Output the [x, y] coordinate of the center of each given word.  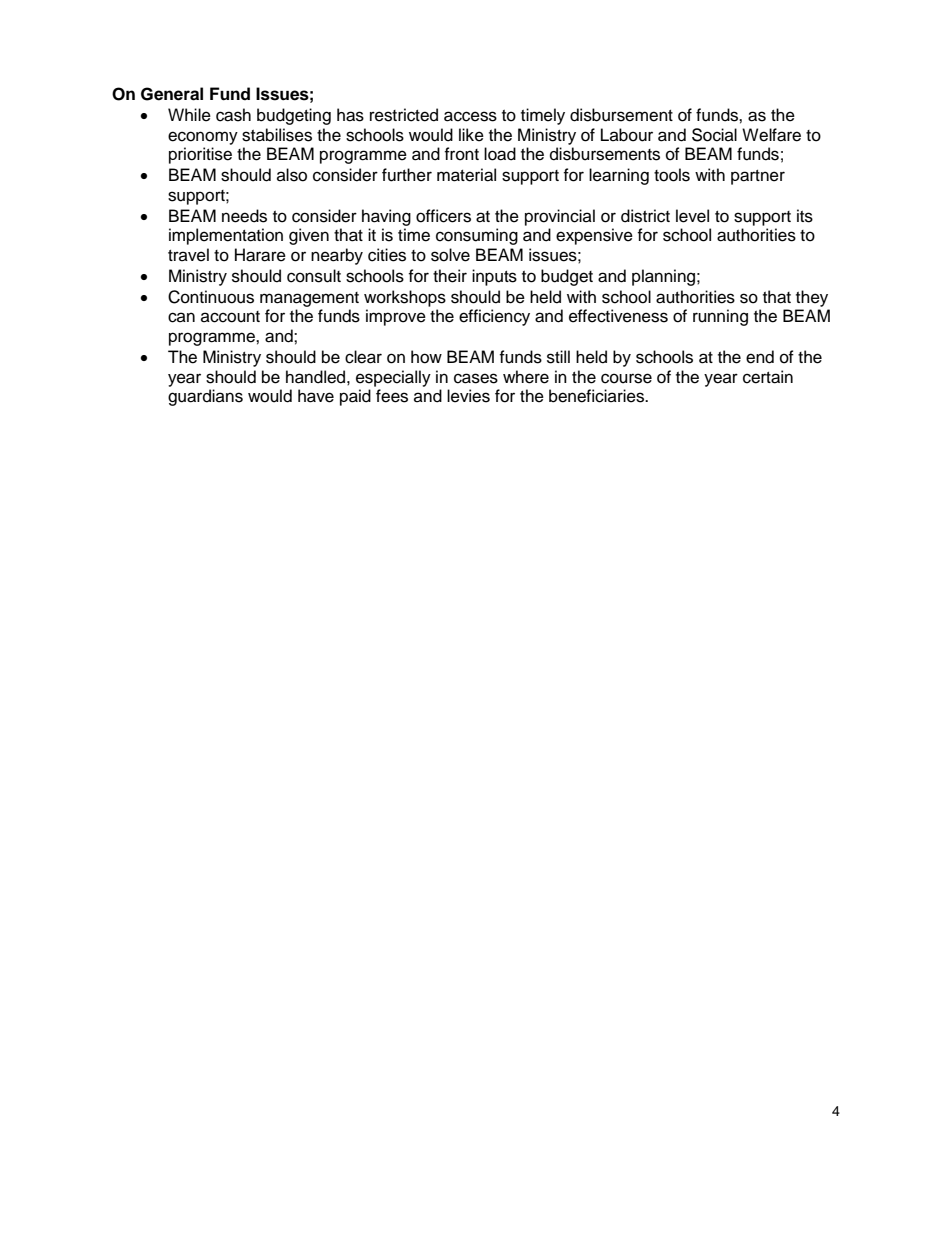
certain [768, 377]
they [812, 298]
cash [233, 115]
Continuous [211, 297]
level [692, 216]
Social [714, 135]
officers [443, 216]
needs [244, 216]
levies [468, 396]
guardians [205, 397]
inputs [494, 277]
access [470, 116]
